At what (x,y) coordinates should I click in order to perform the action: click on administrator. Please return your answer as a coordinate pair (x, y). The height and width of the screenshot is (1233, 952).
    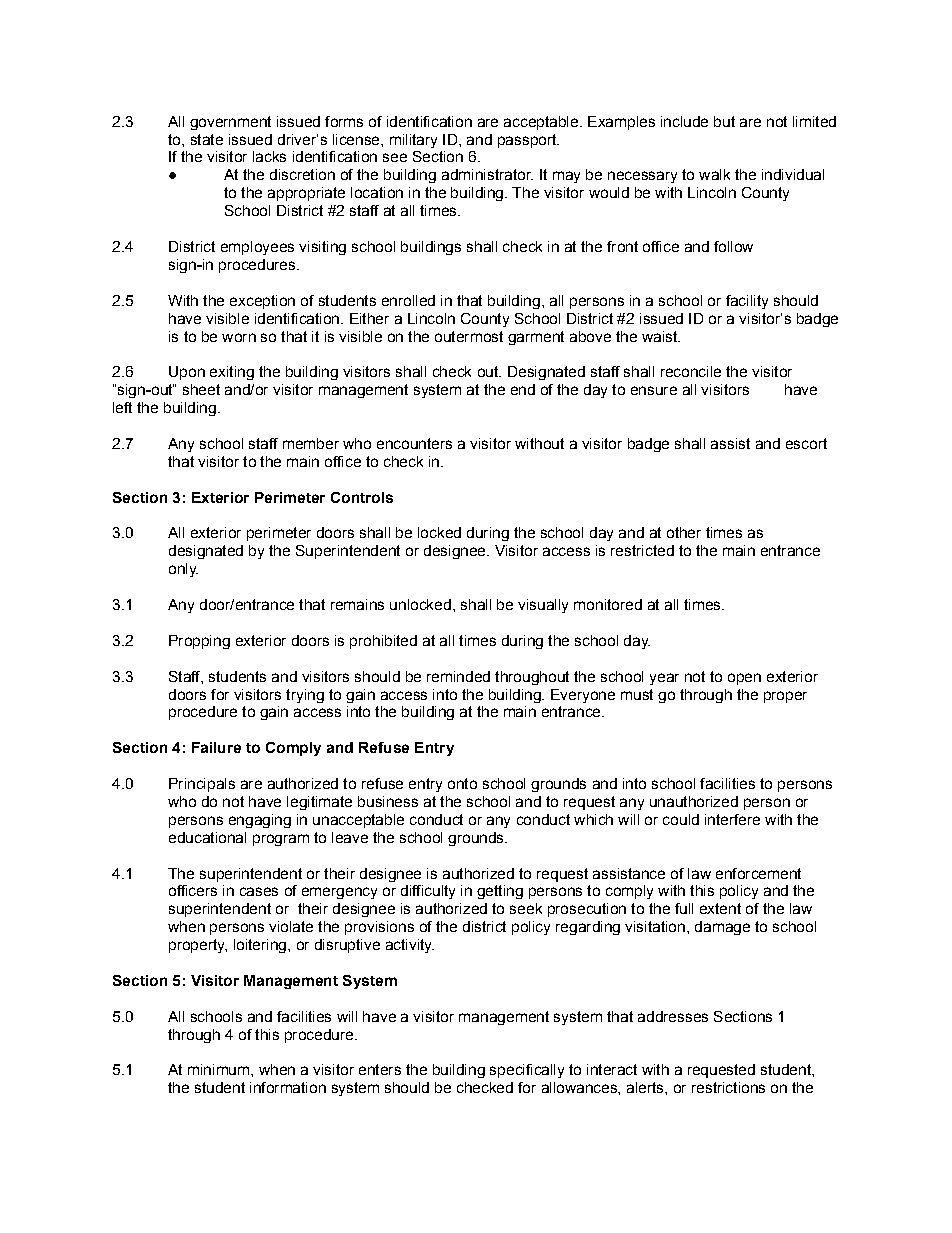
    Looking at the image, I should click on (487, 174).
